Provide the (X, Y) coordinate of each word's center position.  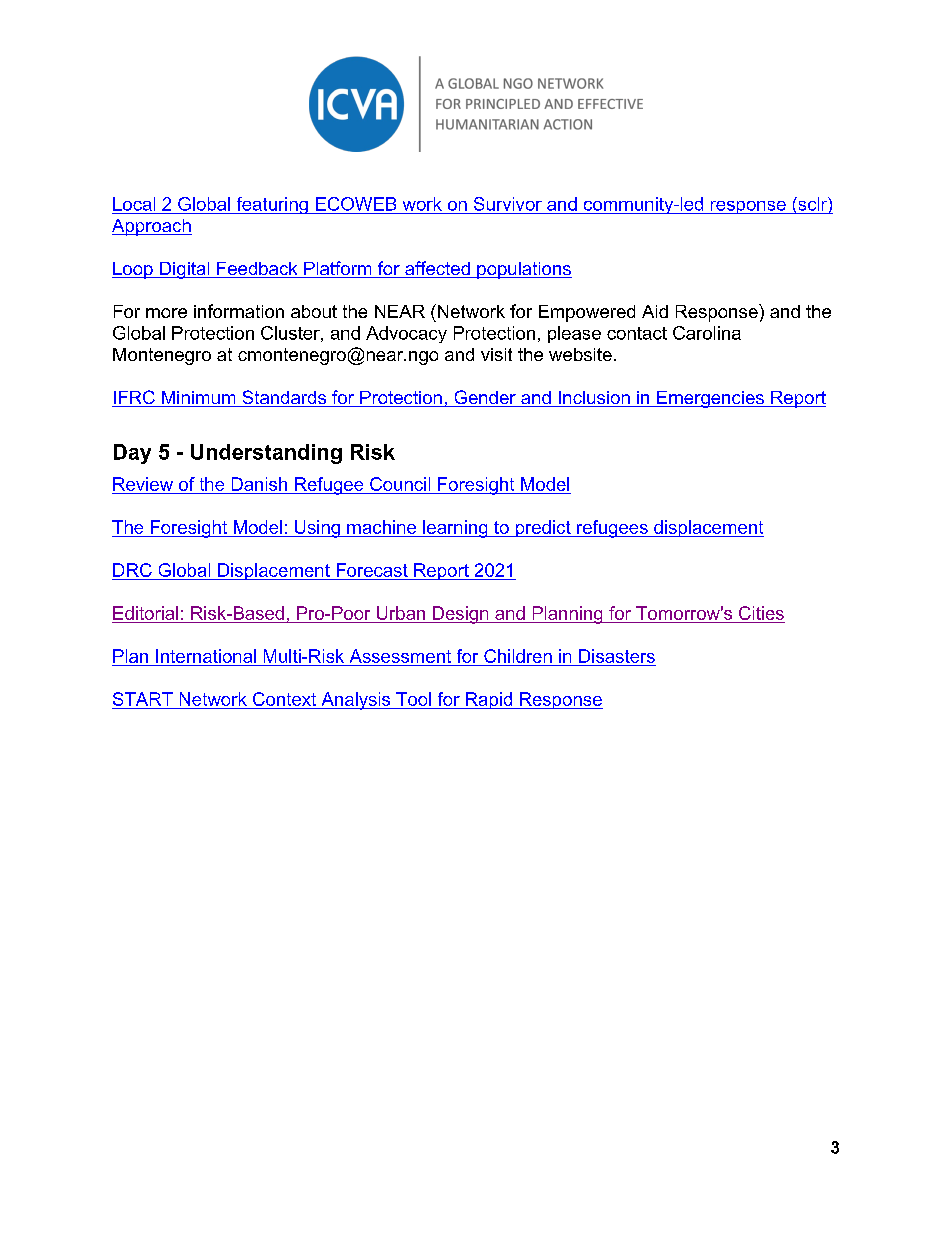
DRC (132, 570)
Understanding (266, 454)
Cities (761, 613)
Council (400, 485)
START (143, 699)
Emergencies (710, 399)
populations (523, 270)
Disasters (617, 656)
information (239, 311)
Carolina (707, 333)
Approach (152, 227)
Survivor (508, 204)
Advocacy (406, 334)
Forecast (372, 570)
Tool (413, 699)
